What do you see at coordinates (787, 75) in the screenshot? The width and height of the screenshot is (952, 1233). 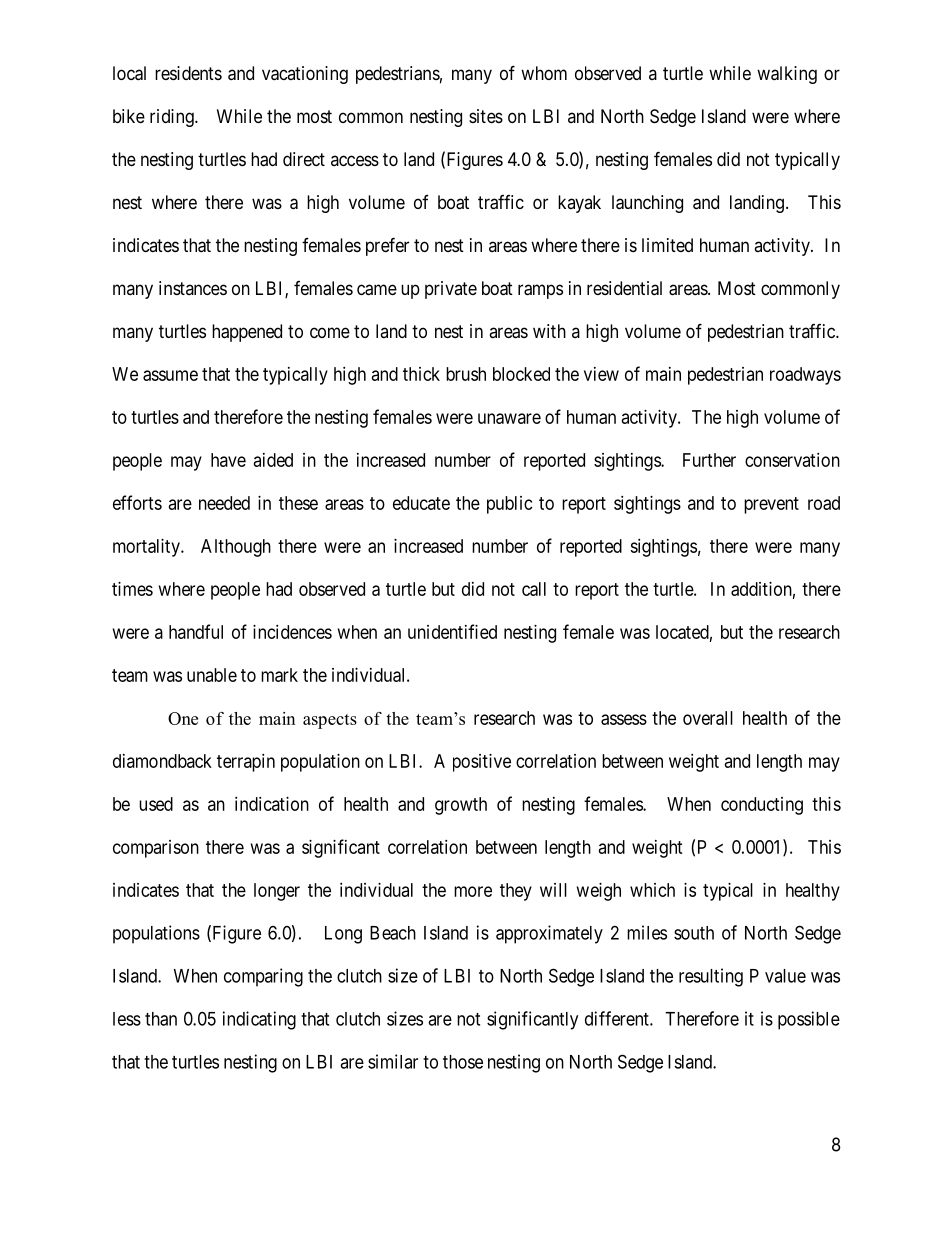 I see `walking` at bounding box center [787, 75].
